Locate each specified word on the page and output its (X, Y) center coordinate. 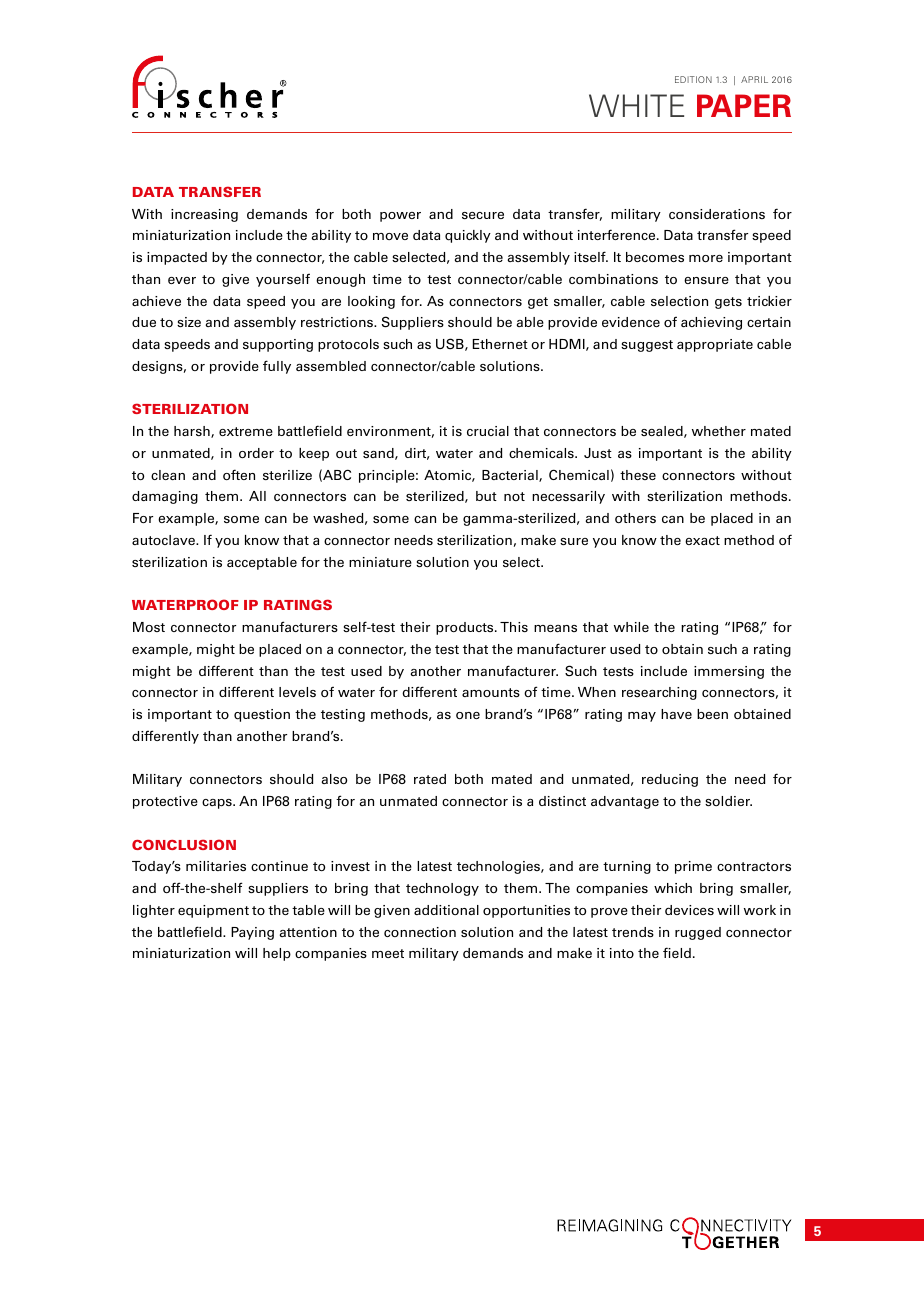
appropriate (715, 345)
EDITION (693, 79)
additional (446, 910)
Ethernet (500, 344)
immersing (729, 672)
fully (277, 367)
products (466, 628)
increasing (204, 215)
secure (483, 215)
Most (149, 627)
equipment (213, 911)
